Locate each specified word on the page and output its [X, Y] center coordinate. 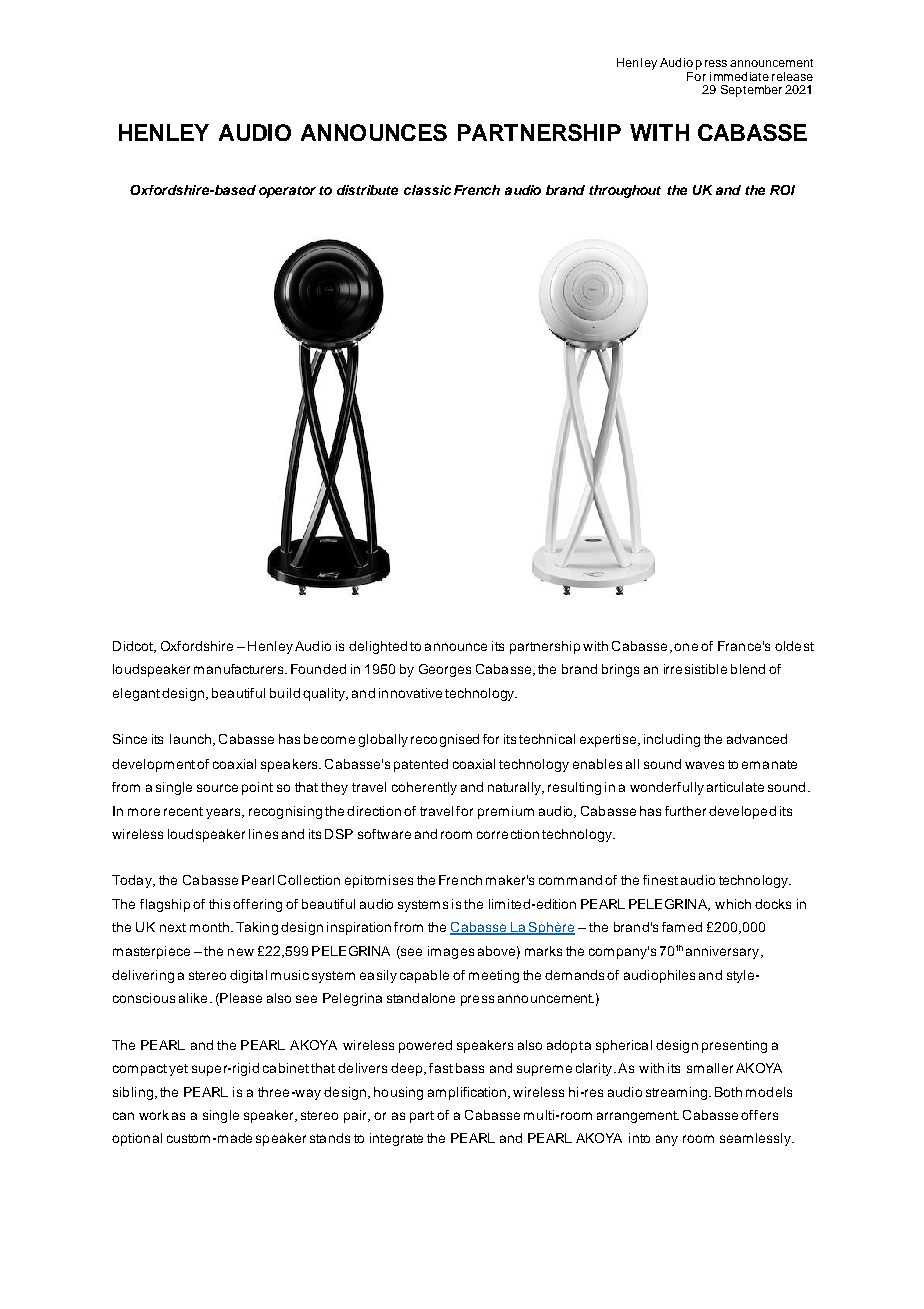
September [751, 91]
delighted [378, 647]
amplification [467, 1093]
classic [427, 190]
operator [287, 192]
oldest [794, 646]
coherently [424, 788]
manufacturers [240, 669]
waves [704, 765]
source [217, 788]
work [154, 1115]
